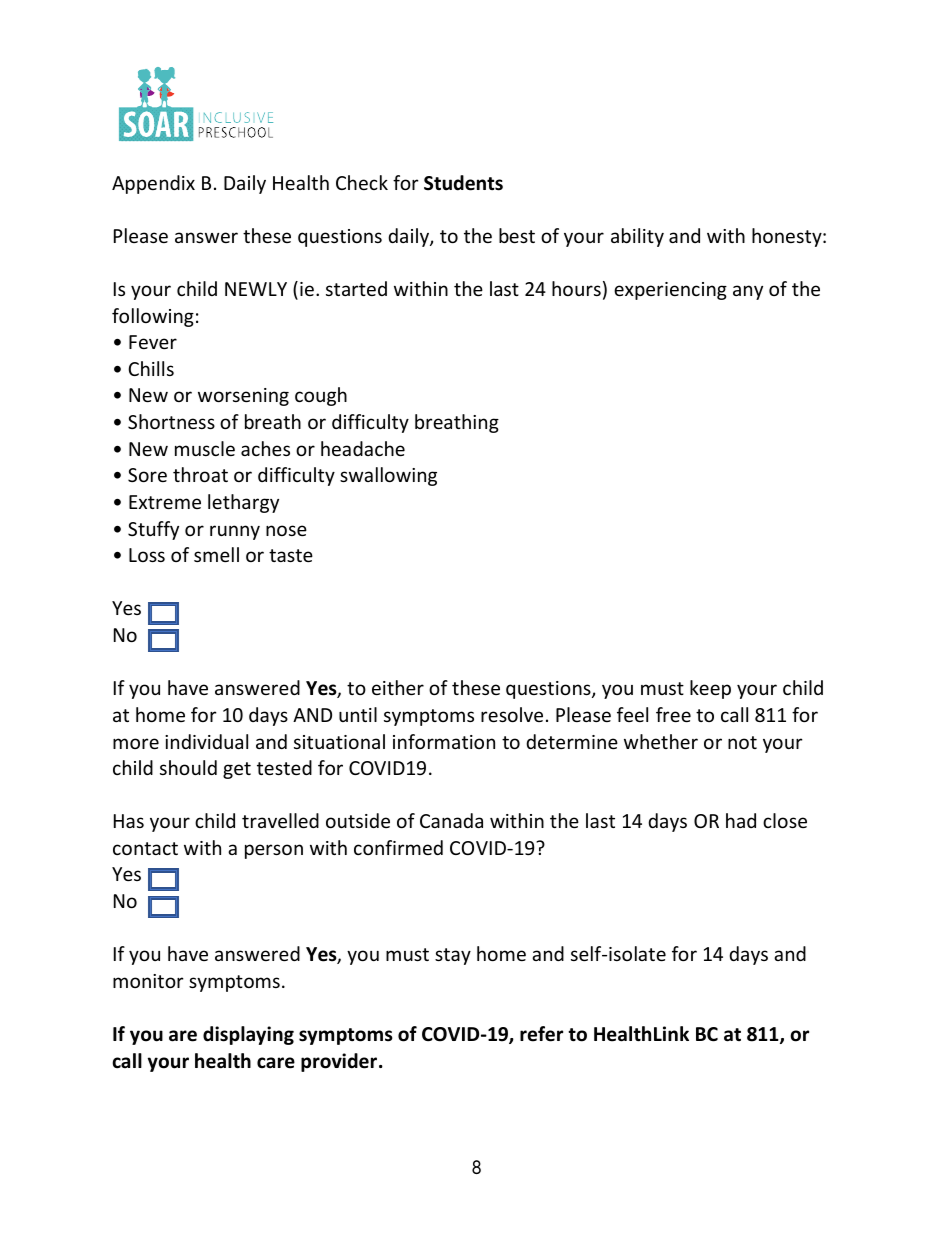  I want to click on any, so click(748, 292).
